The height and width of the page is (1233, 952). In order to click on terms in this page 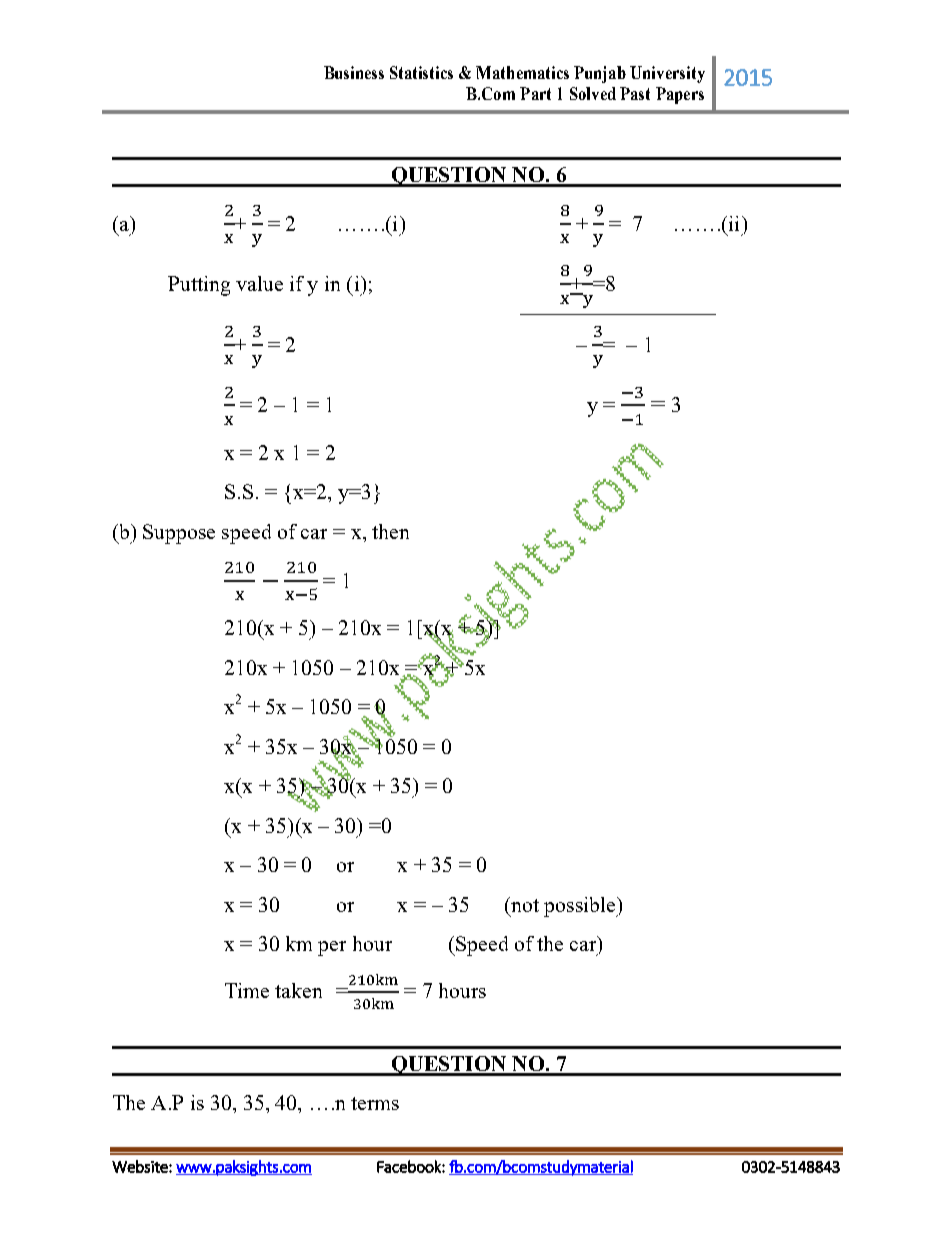, I will do `click(375, 1103)`.
